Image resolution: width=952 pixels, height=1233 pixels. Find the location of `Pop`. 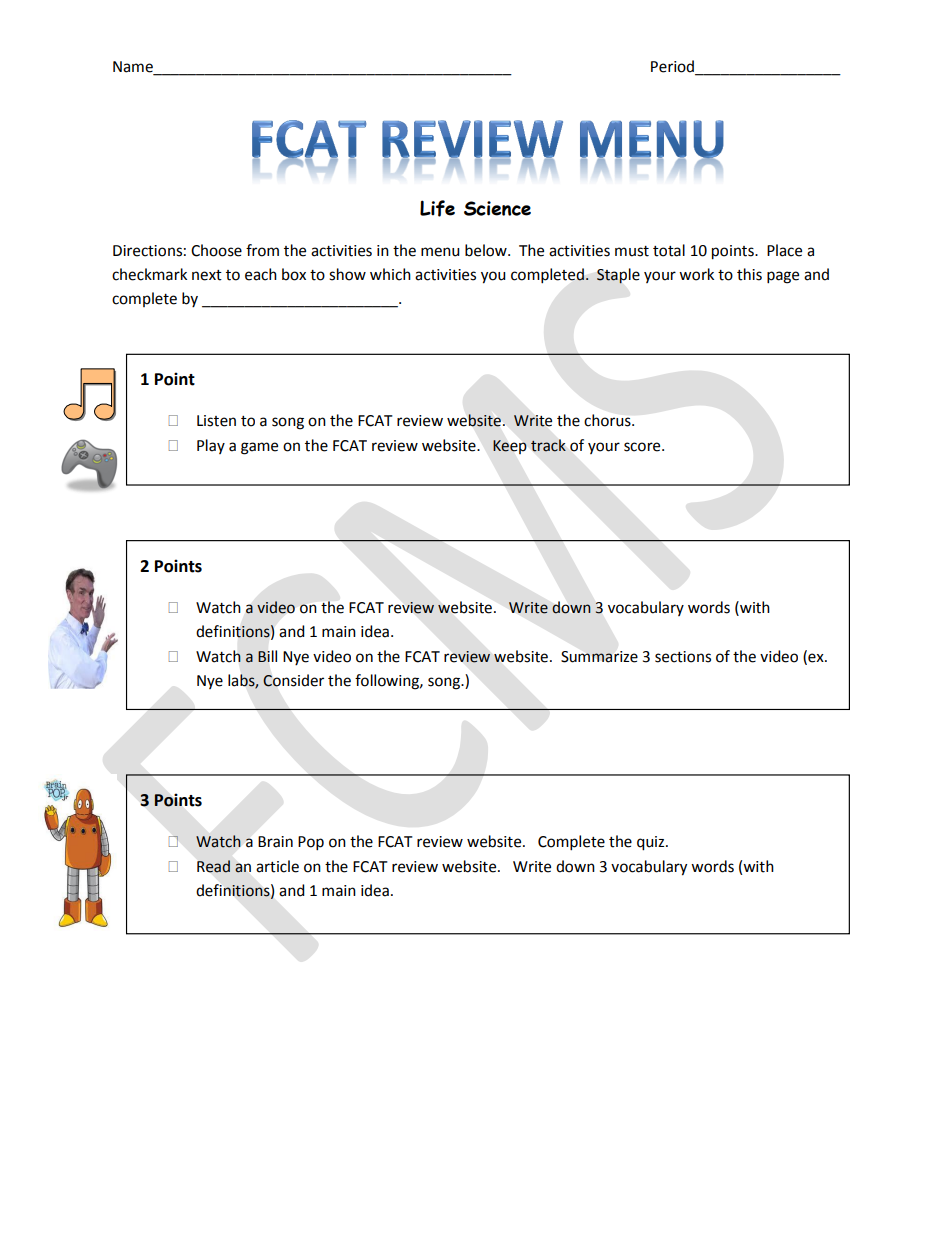

Pop is located at coordinates (311, 843).
